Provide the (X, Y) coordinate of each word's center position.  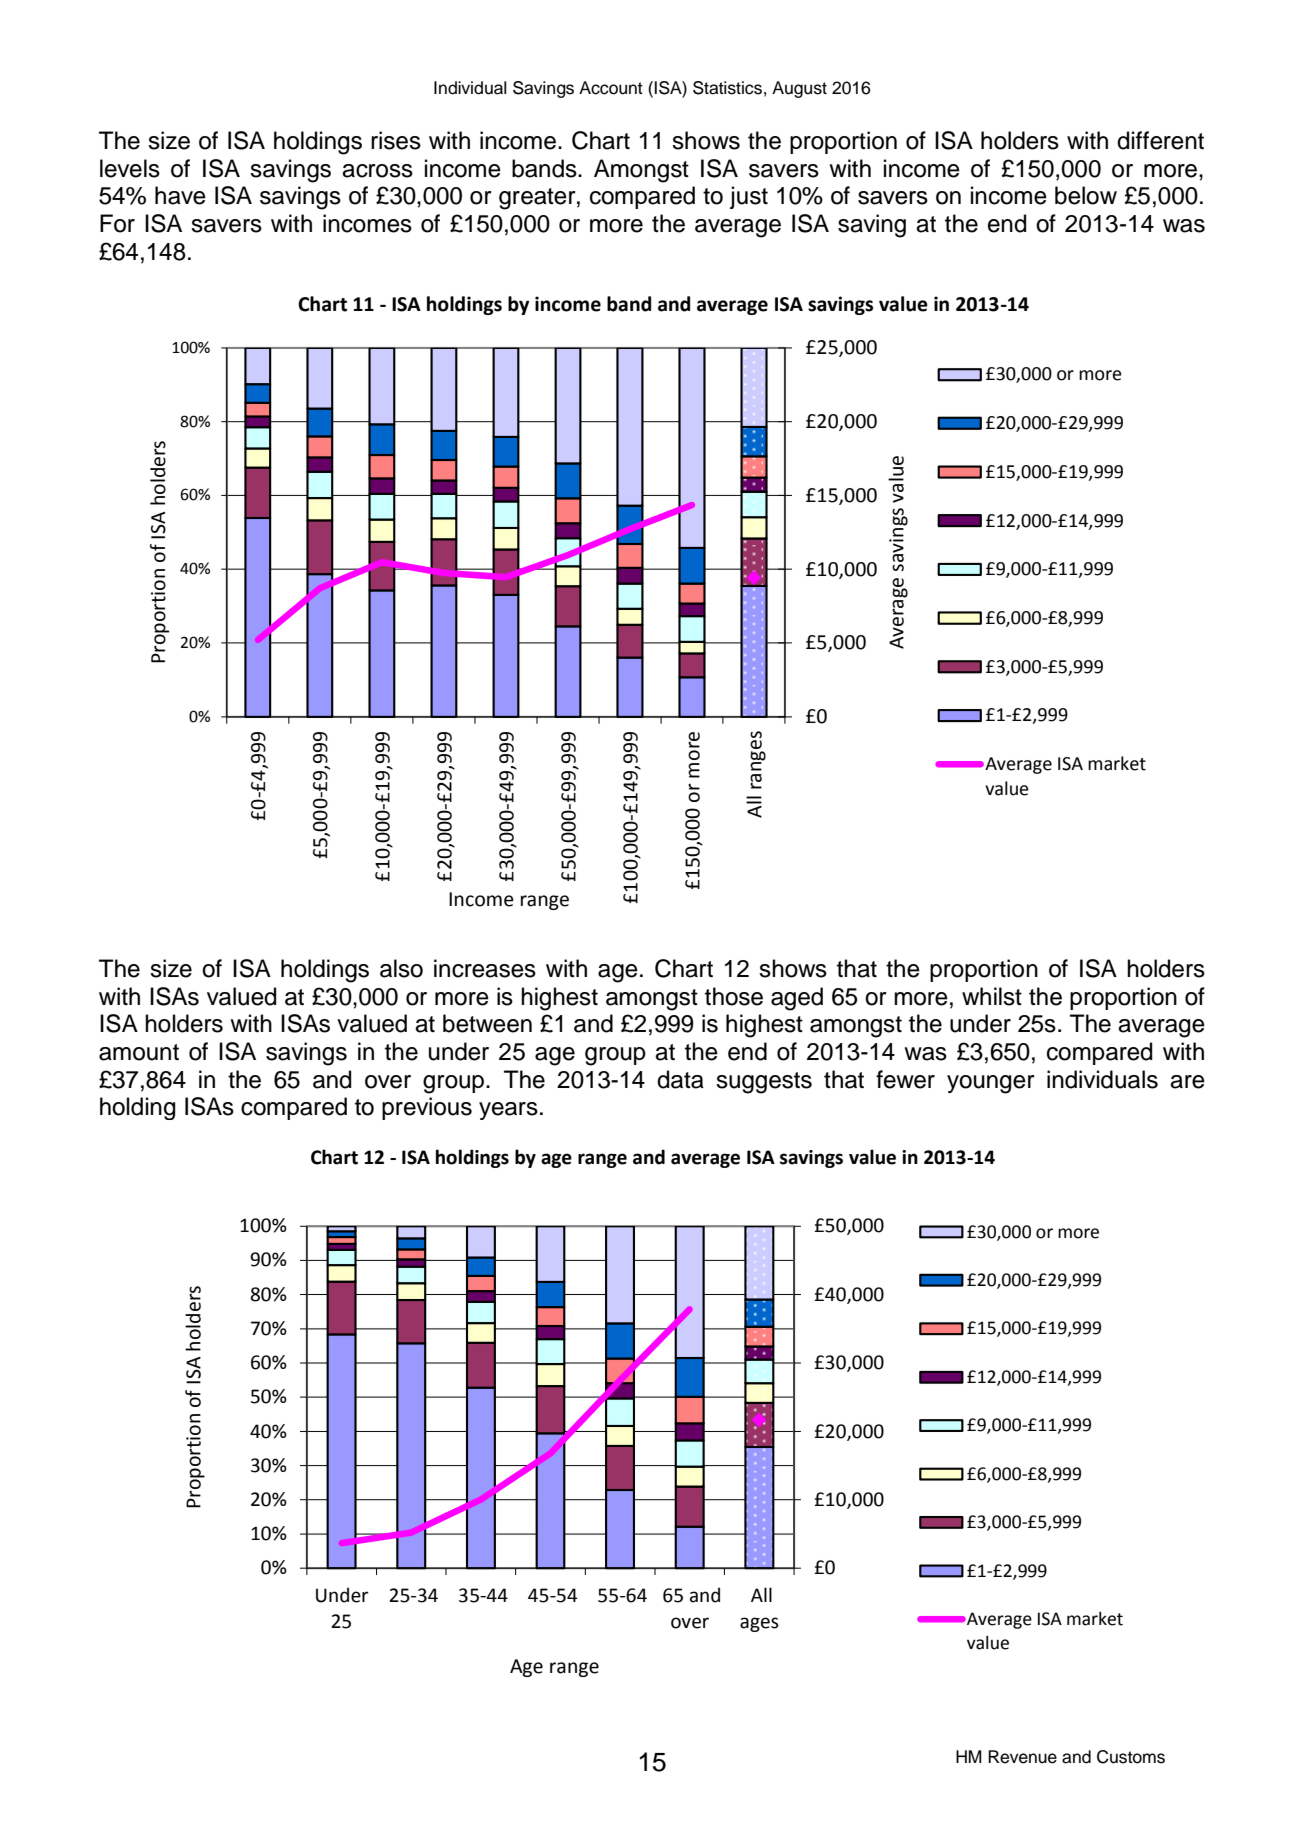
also (401, 968)
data (680, 1079)
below (1086, 195)
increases (485, 968)
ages (759, 1624)
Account (611, 88)
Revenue (1022, 1757)
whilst (992, 996)
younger (991, 1084)
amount (139, 1052)
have (180, 195)
